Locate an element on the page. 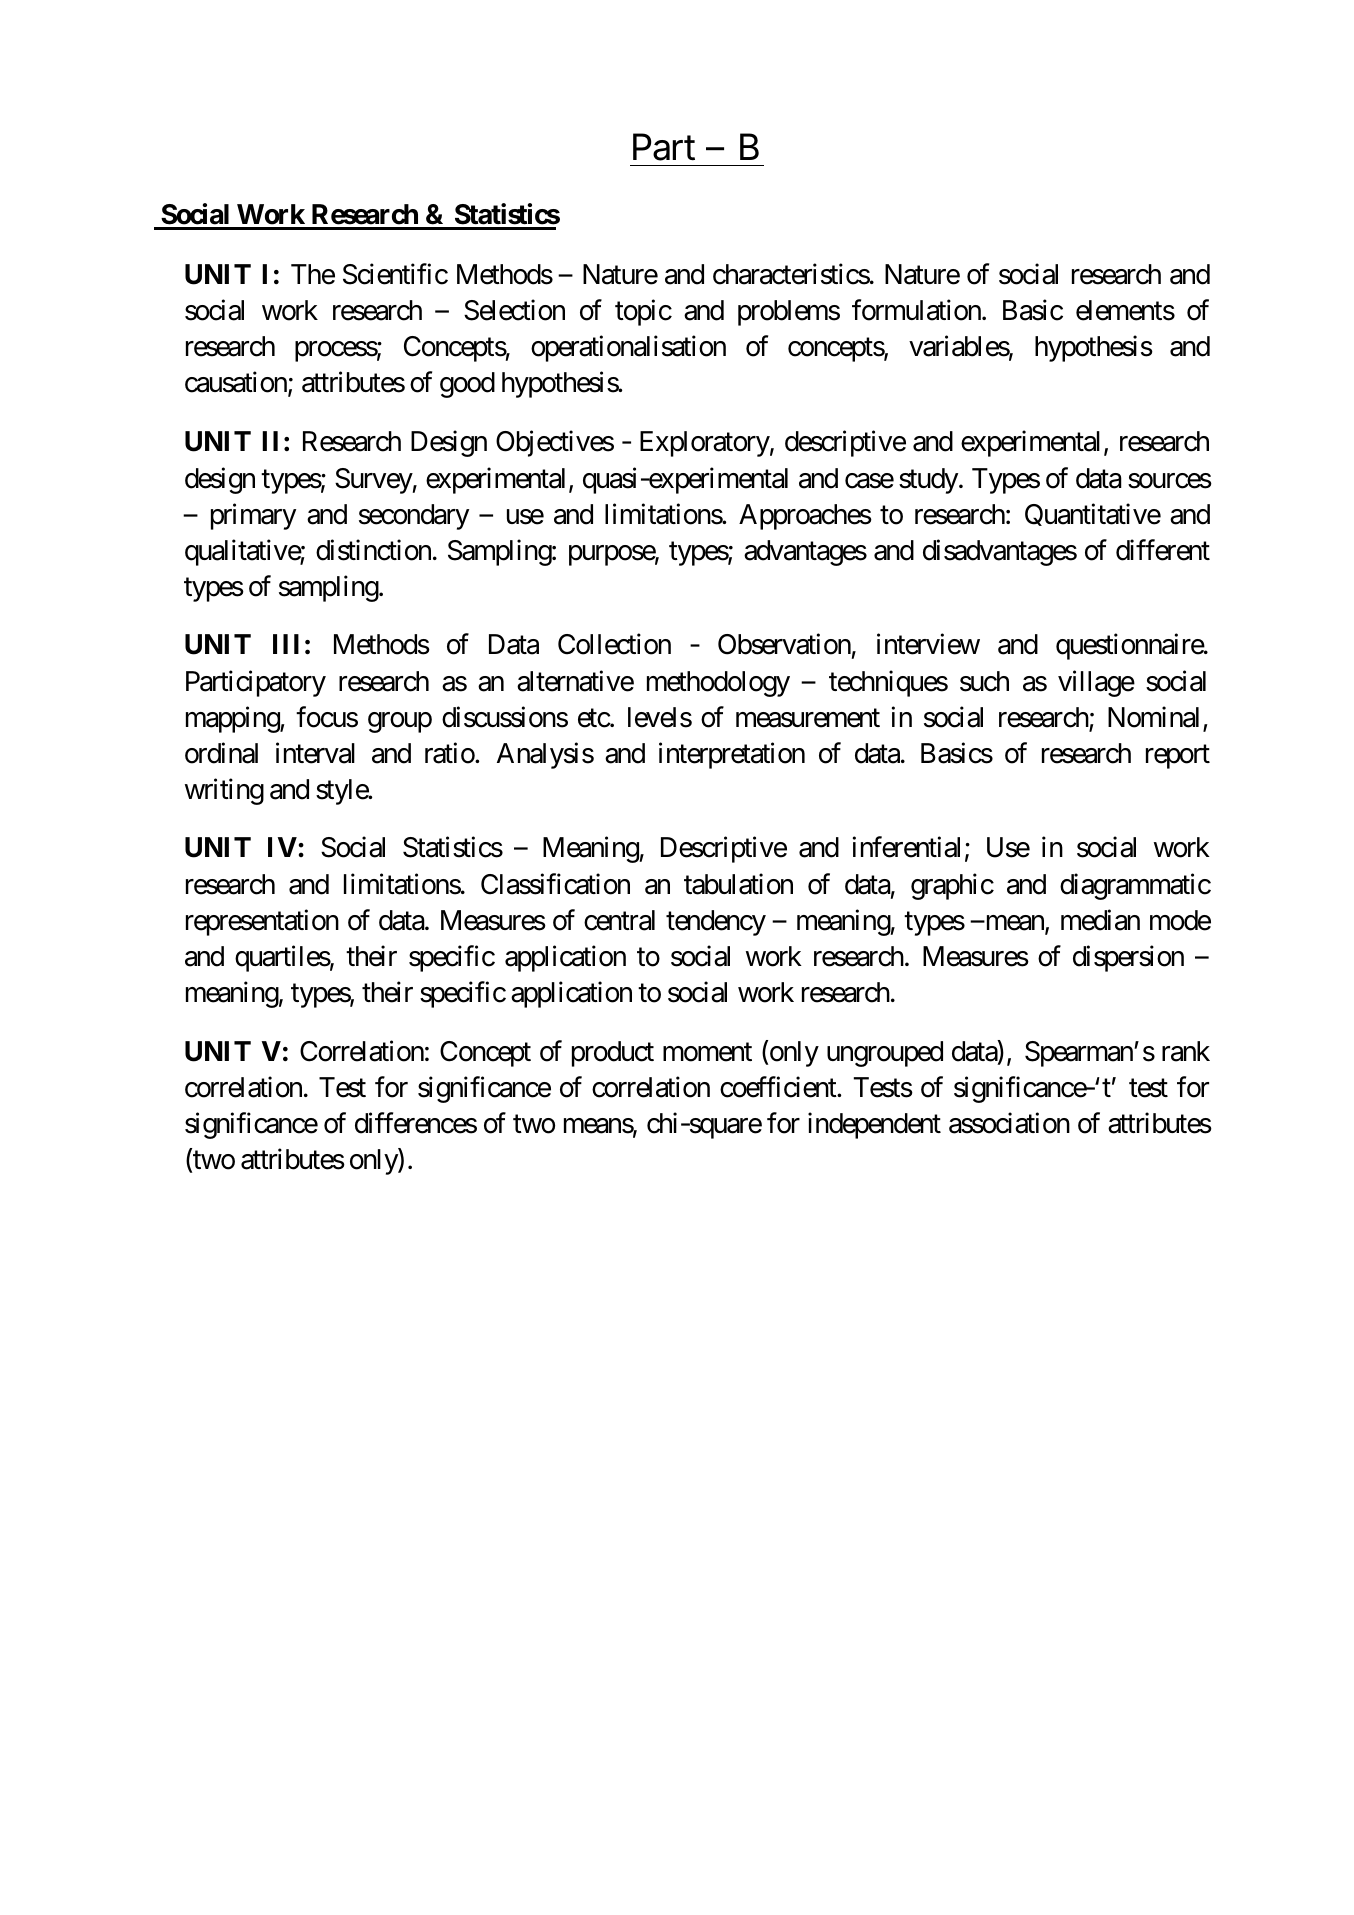 The width and height of the page is (1354, 1915). different is located at coordinates (1163, 550).
